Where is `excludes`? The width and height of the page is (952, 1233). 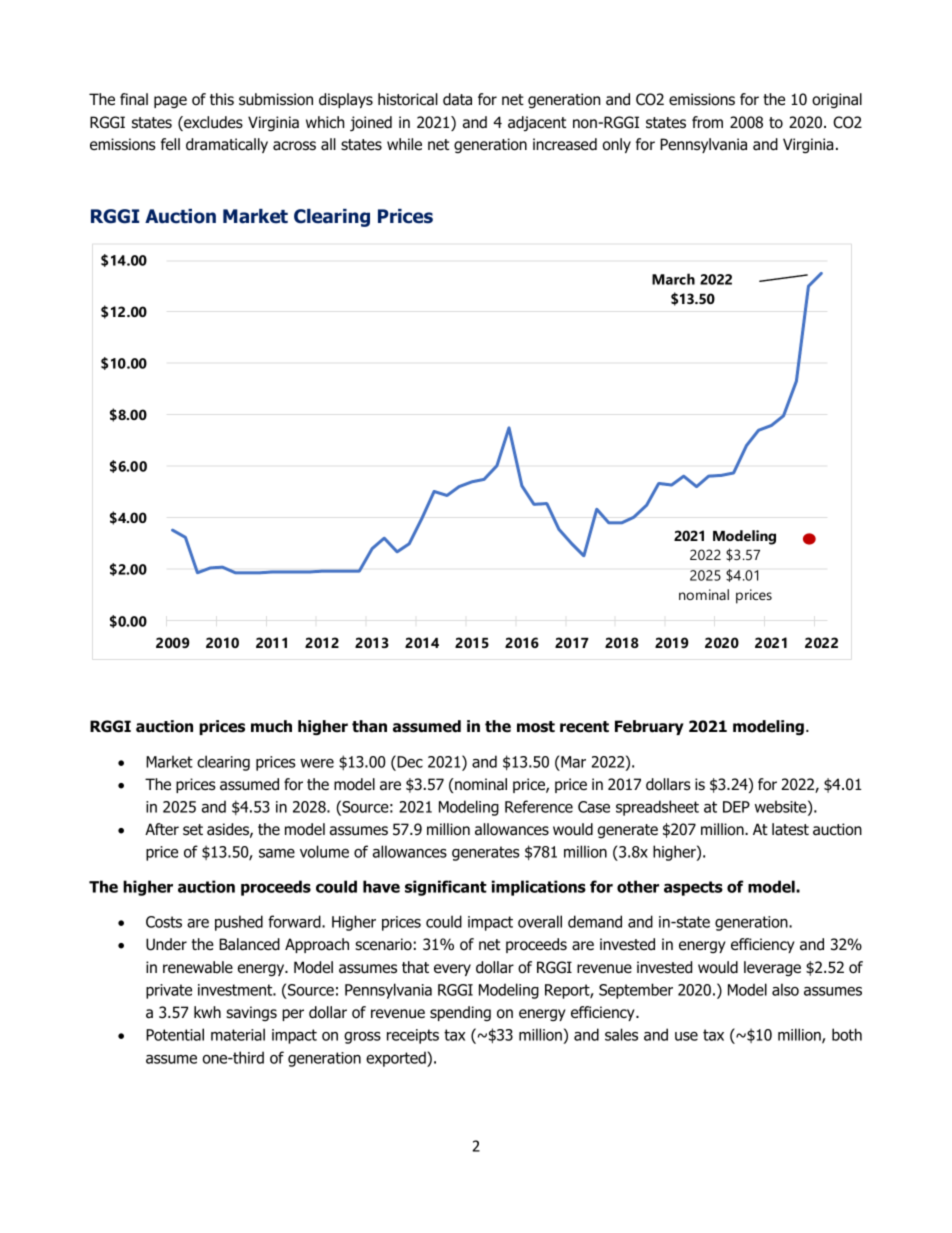 excludes is located at coordinates (212, 123).
